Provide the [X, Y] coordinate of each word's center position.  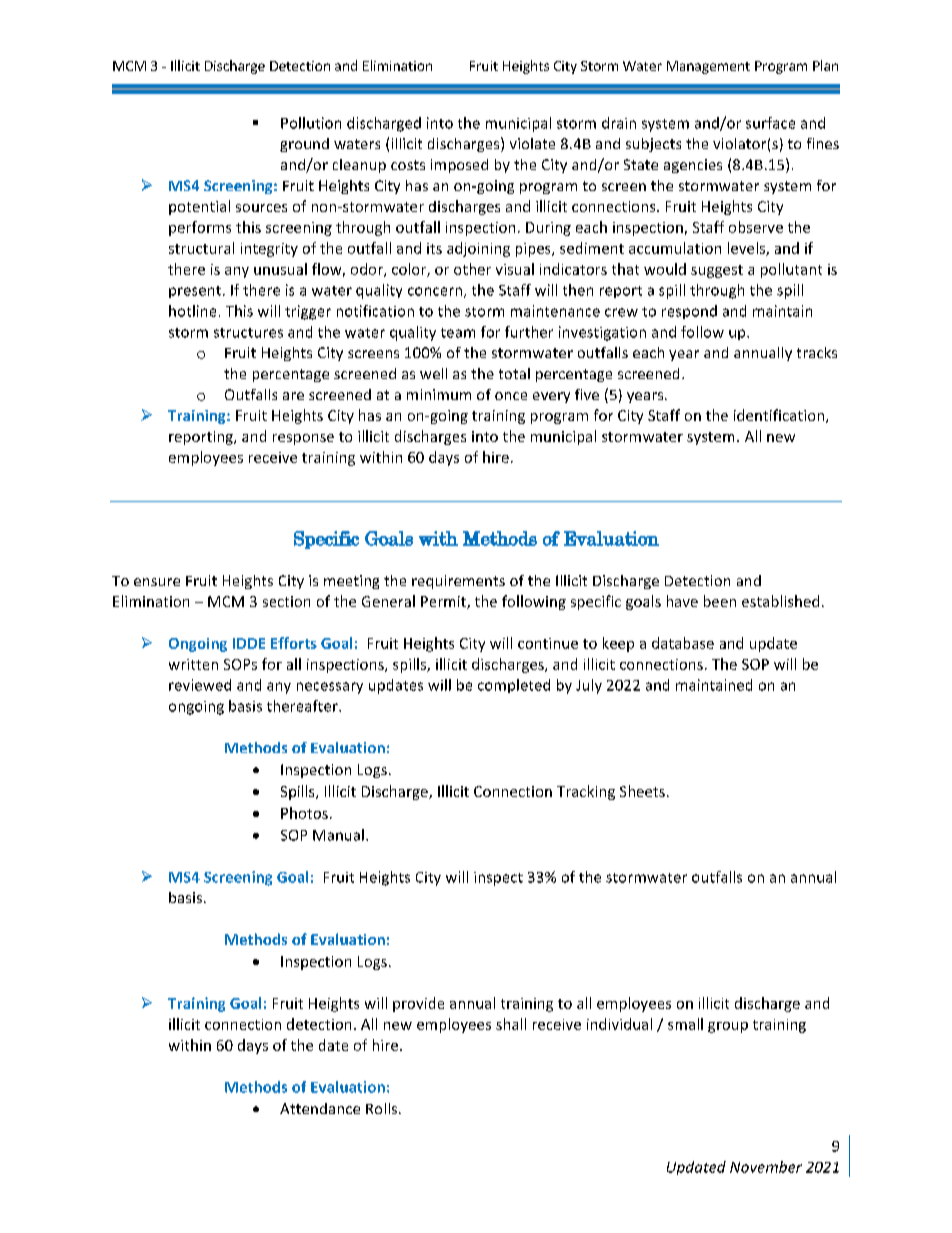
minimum [439, 394]
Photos [304, 813]
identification [780, 416]
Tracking [586, 792]
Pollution [311, 123]
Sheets [642, 791]
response [303, 439]
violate [532, 143]
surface [770, 123]
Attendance [320, 1108]
